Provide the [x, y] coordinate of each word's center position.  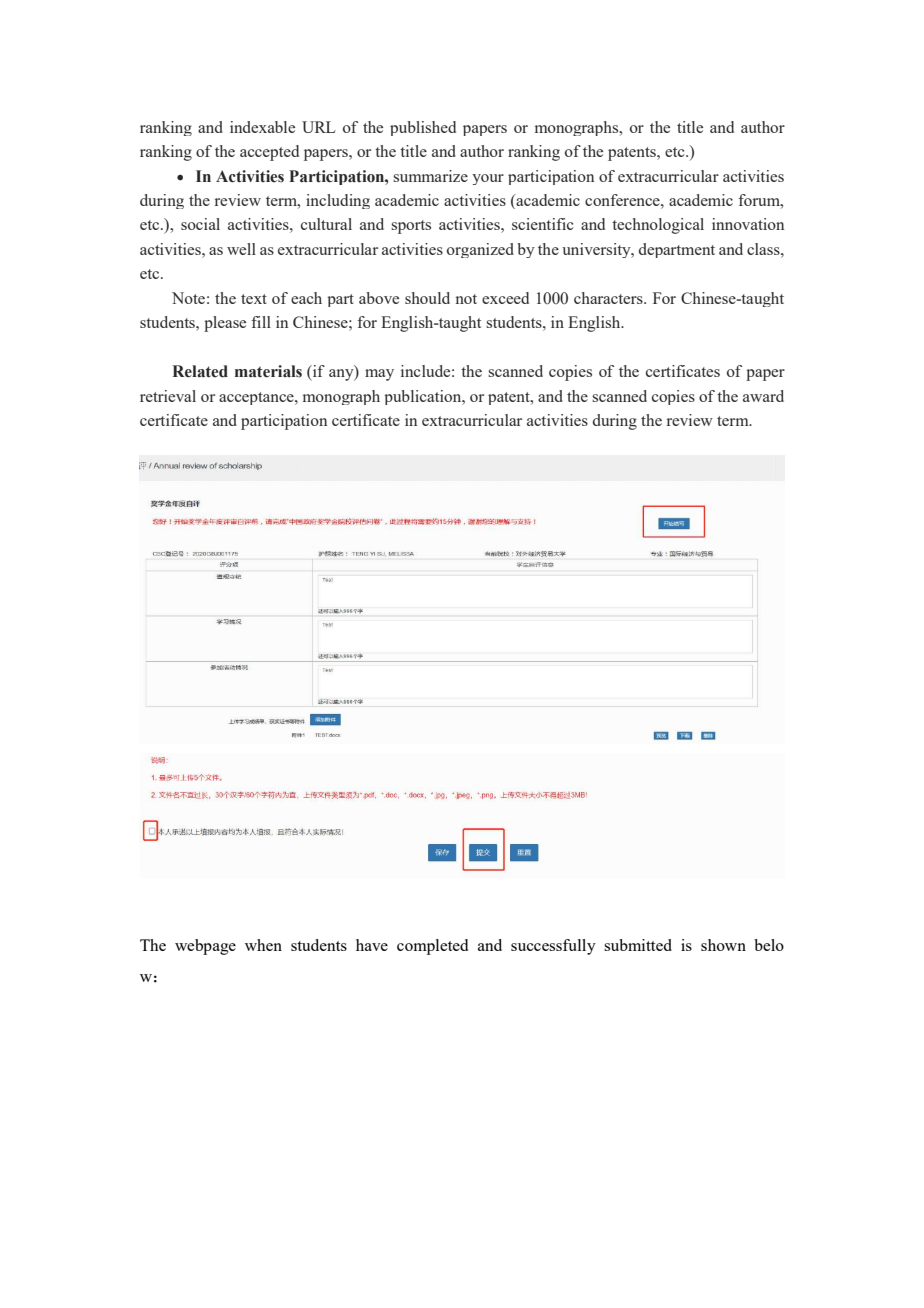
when [263, 945]
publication [424, 397]
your [488, 179]
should [427, 298]
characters [609, 298]
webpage [205, 947]
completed [432, 947]
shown [723, 945]
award [763, 396]
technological [658, 226]
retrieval [168, 396]
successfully [553, 947]
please [225, 324]
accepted [269, 153]
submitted [638, 945]
